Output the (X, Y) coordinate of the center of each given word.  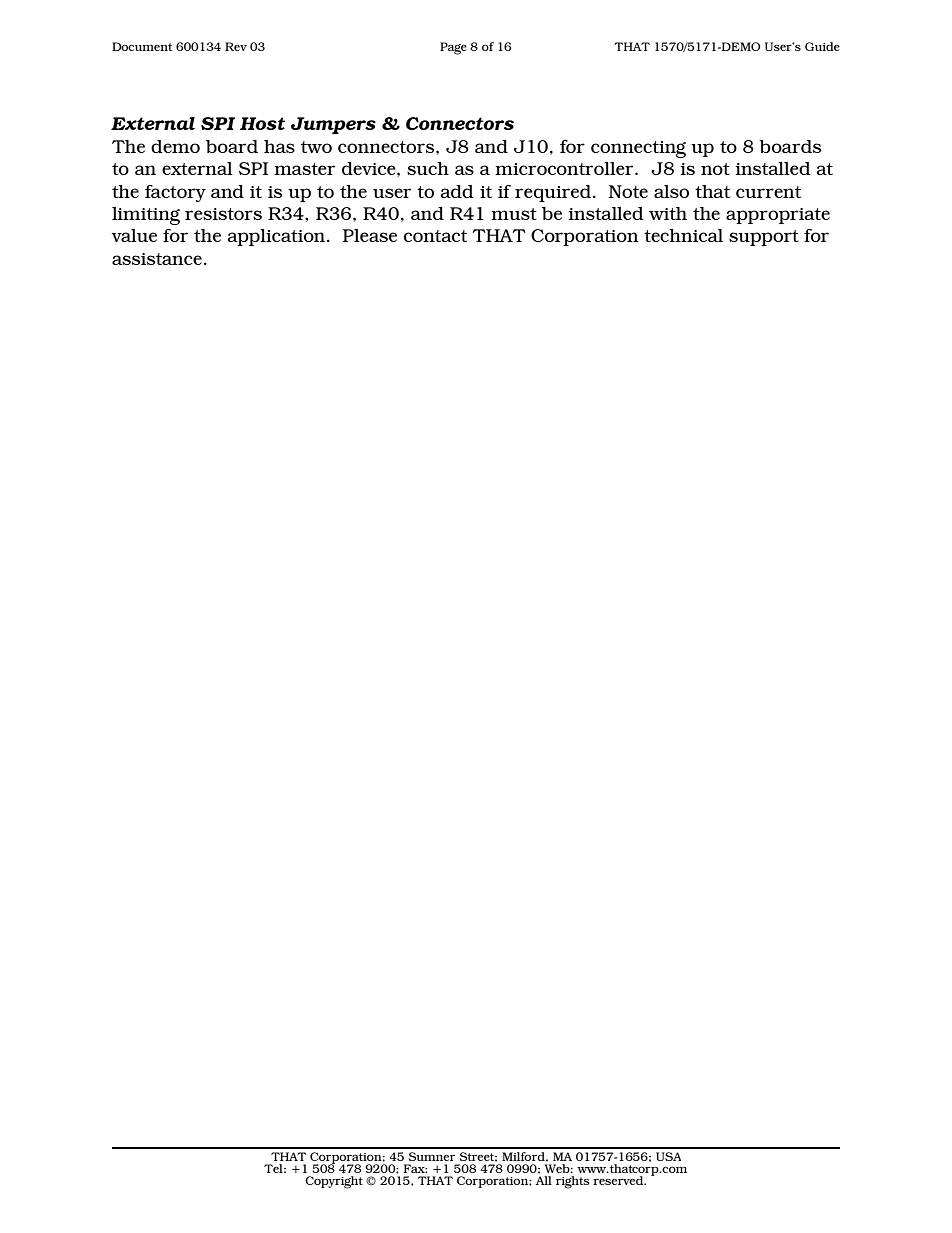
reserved (619, 1180)
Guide (822, 46)
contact (435, 236)
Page (453, 48)
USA (668, 1156)
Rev (236, 46)
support (764, 238)
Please (370, 235)
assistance (157, 259)
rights (572, 1182)
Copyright (334, 1182)
